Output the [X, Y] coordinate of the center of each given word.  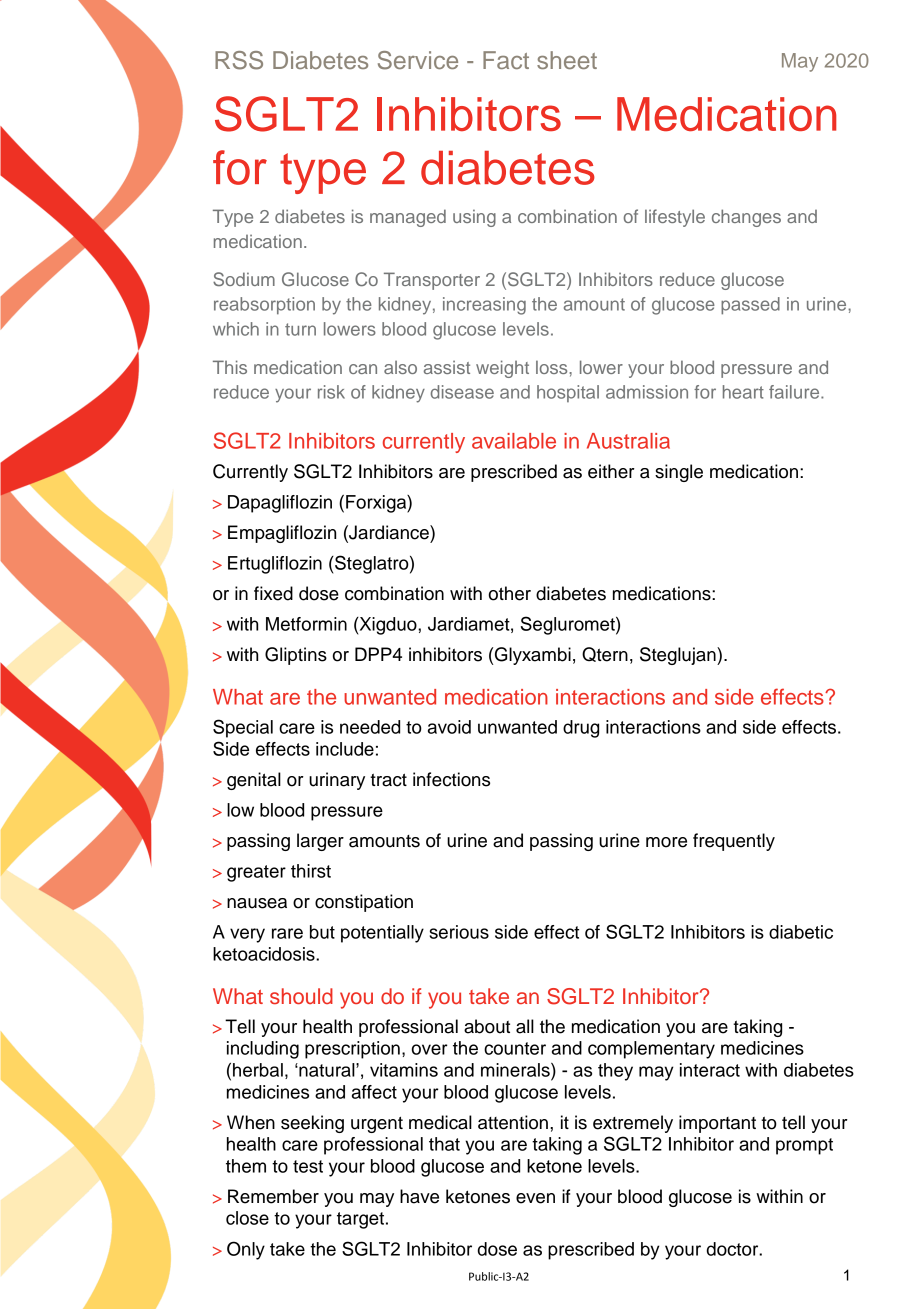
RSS [239, 60]
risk [331, 392]
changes [746, 218]
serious [459, 932]
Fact [506, 60]
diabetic [801, 932]
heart [743, 392]
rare [287, 933]
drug [581, 729]
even [535, 1198]
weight [502, 369]
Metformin [306, 624]
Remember [273, 1196]
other [510, 593]
